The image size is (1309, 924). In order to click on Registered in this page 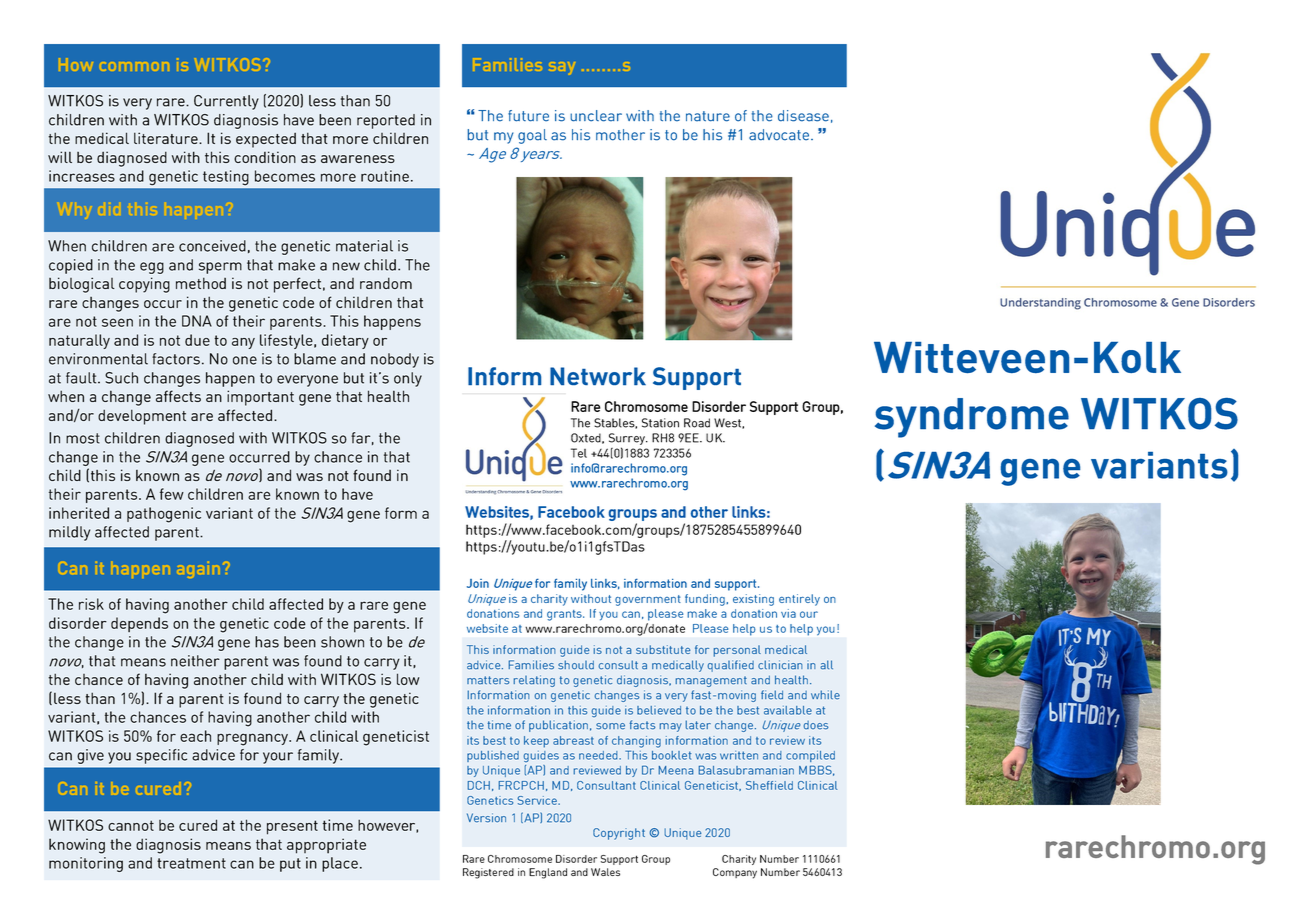, I will do `click(488, 873)`.
